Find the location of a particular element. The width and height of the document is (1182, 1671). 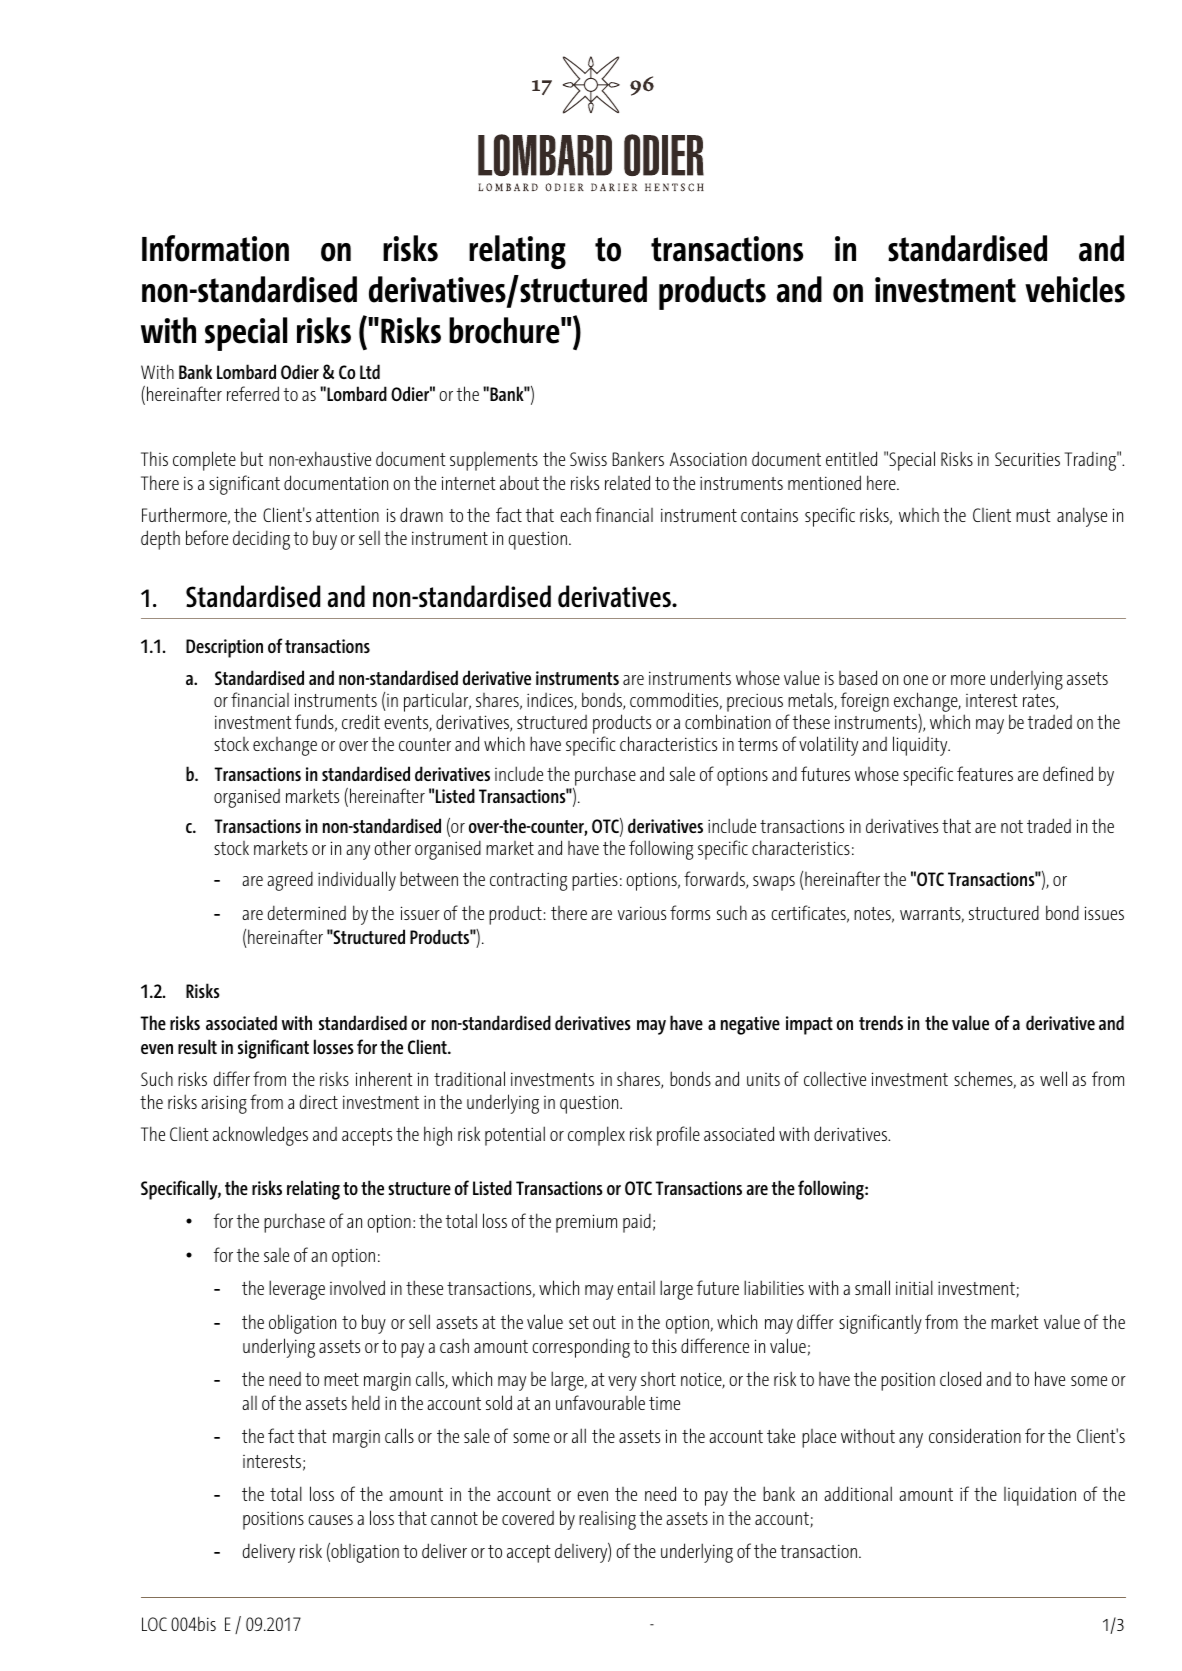

Information is located at coordinates (215, 248).
